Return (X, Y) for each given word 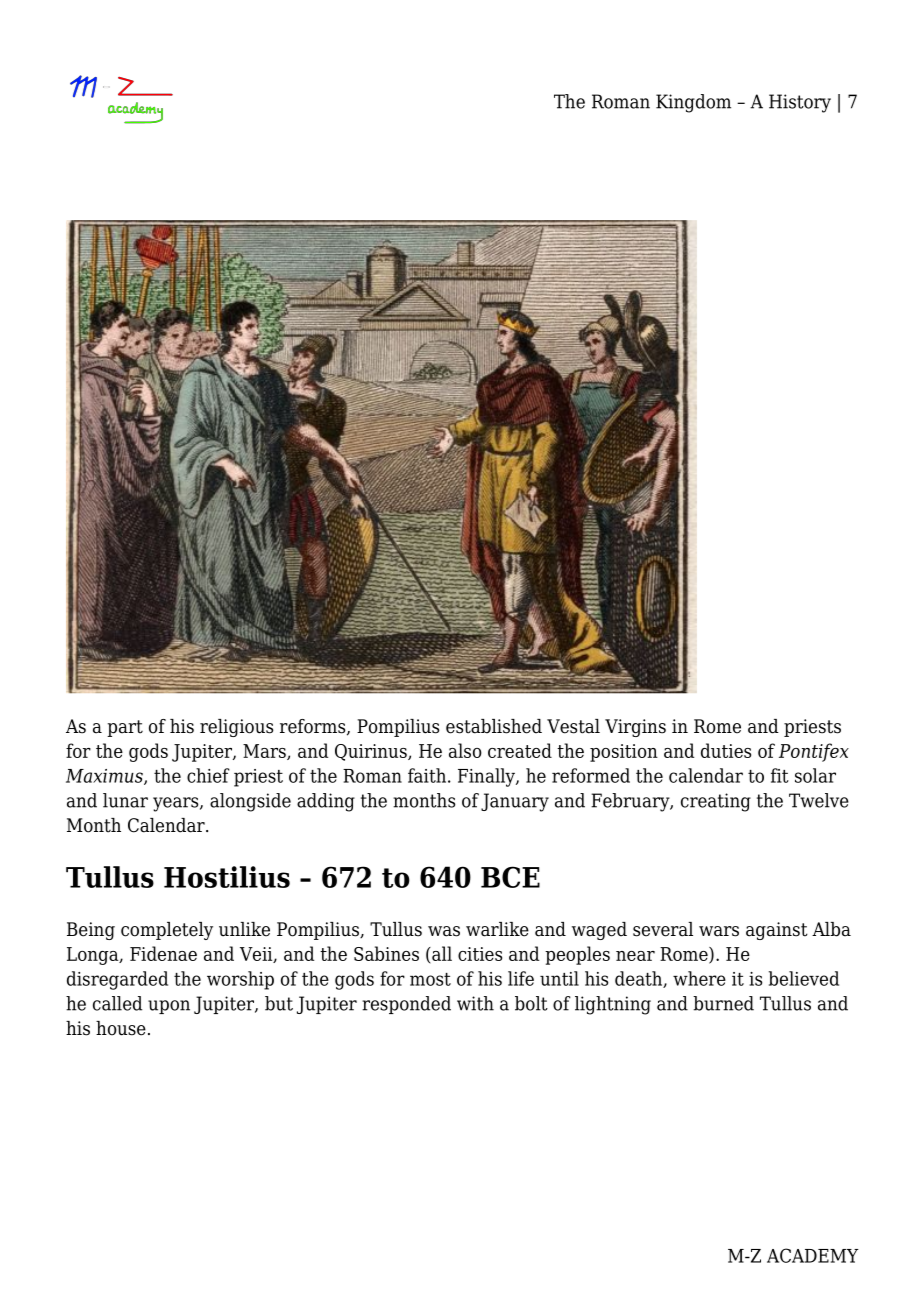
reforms (314, 727)
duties (726, 750)
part (125, 728)
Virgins (635, 728)
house (121, 1028)
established (494, 726)
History (800, 103)
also (465, 750)
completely (167, 931)
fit (780, 775)
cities (480, 954)
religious (236, 728)
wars (719, 931)
